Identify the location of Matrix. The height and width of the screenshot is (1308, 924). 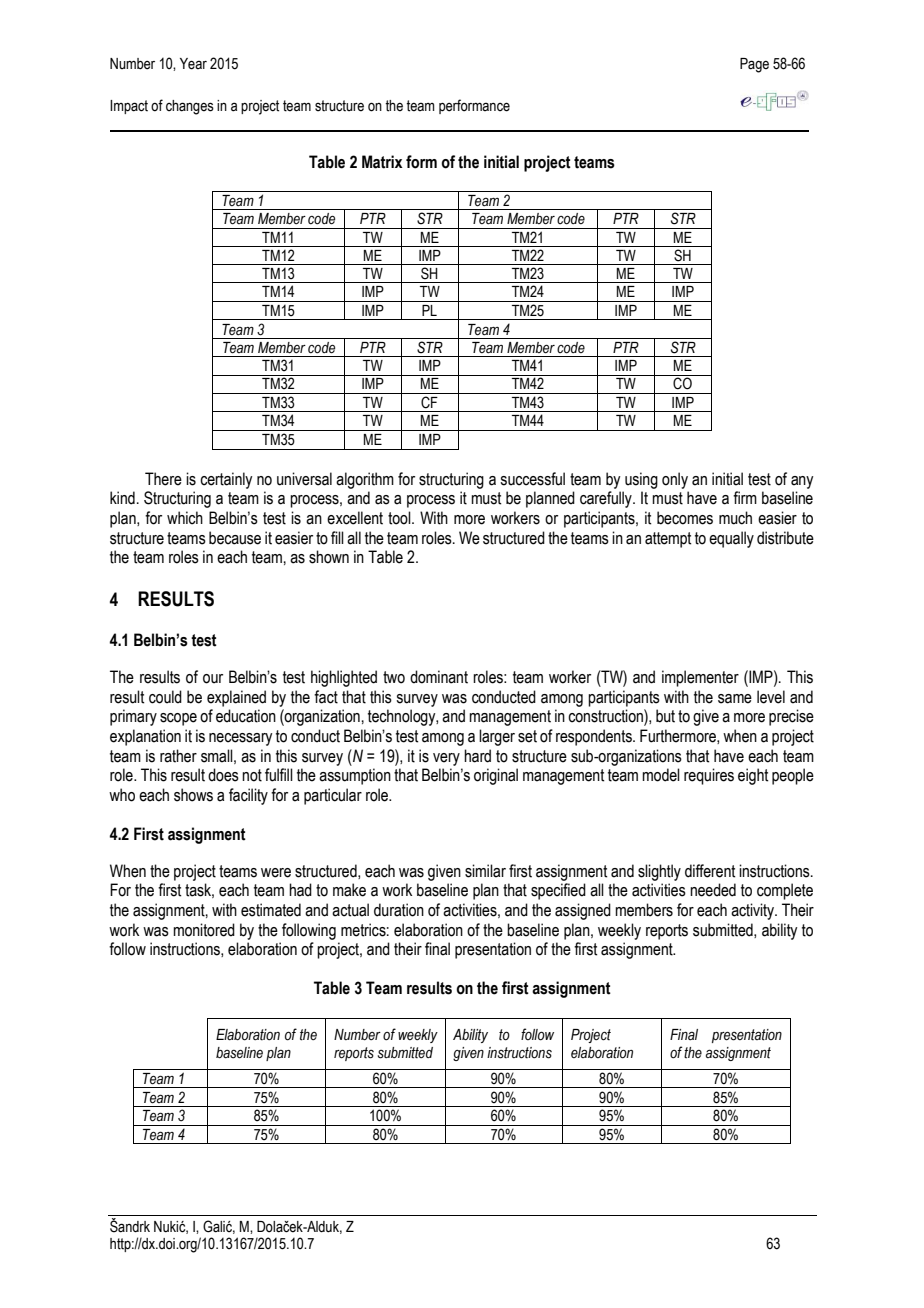
(382, 162).
